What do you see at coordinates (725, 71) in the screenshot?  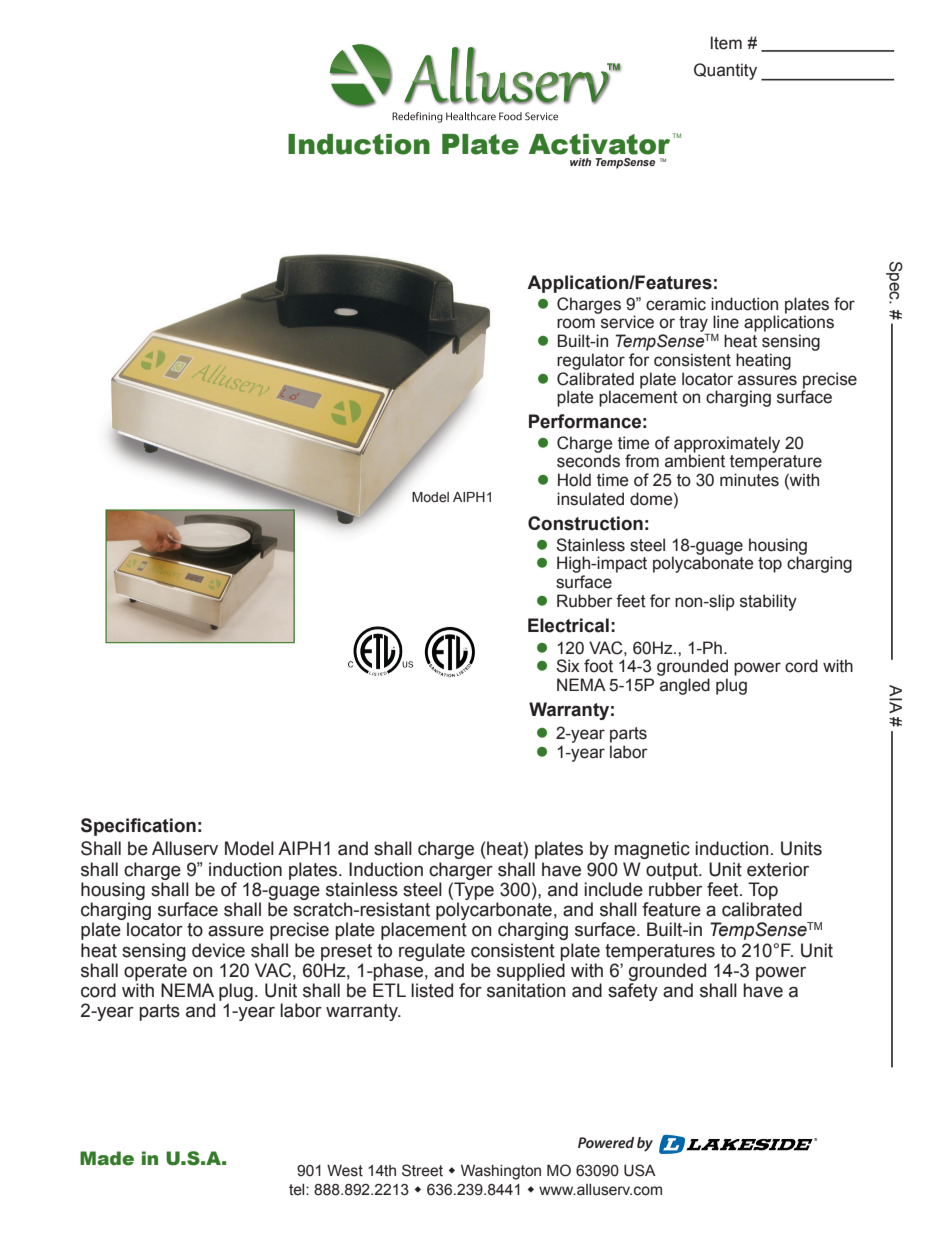 I see `Quantity` at bounding box center [725, 71].
